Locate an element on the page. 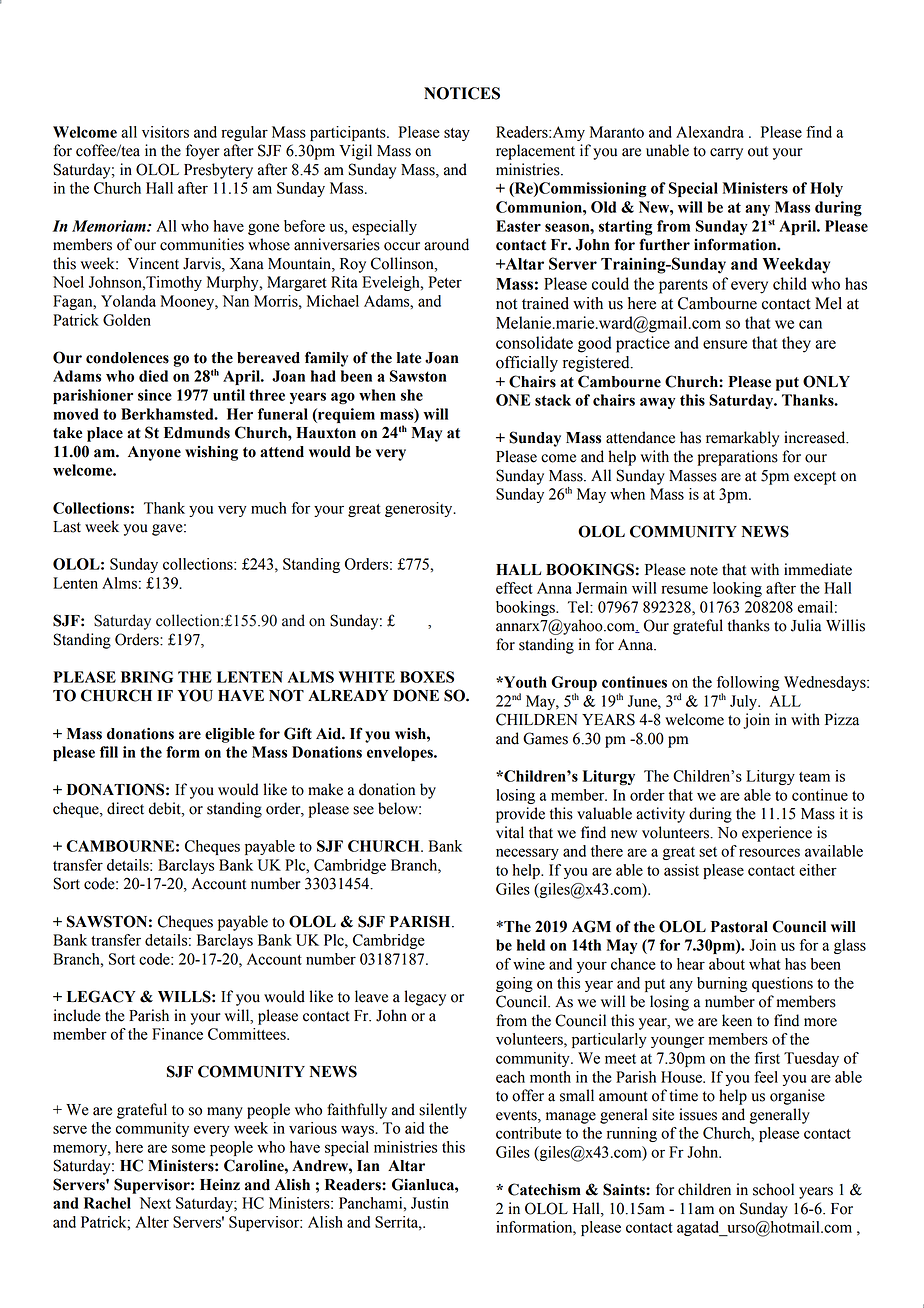  visitors is located at coordinates (165, 132).
